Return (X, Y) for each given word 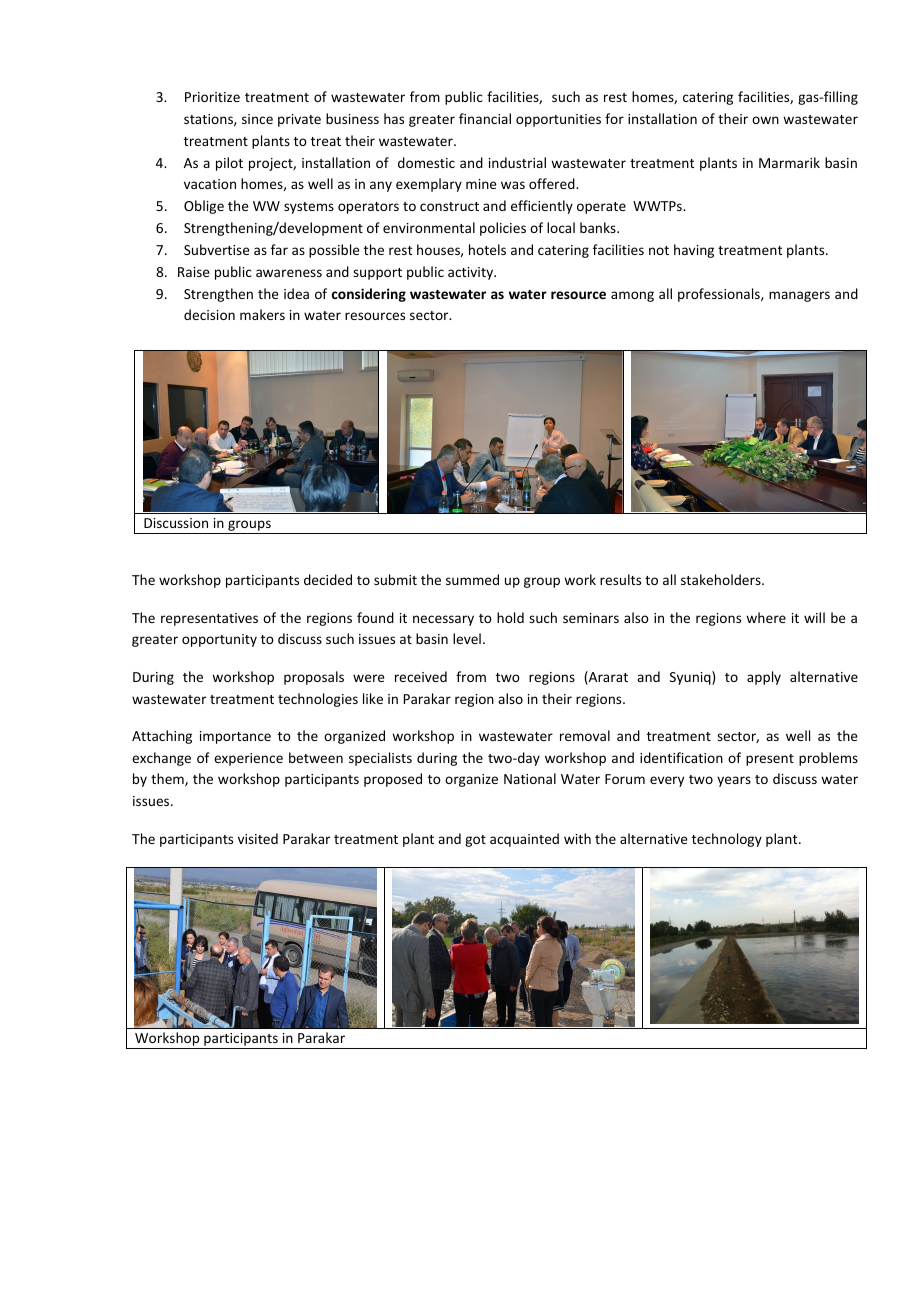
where (766, 617)
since (257, 119)
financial (485, 118)
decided (328, 579)
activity (472, 273)
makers (262, 314)
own (765, 120)
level (467, 638)
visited (258, 838)
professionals (720, 295)
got (475, 841)
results (620, 579)
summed (472, 579)
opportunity (219, 640)
